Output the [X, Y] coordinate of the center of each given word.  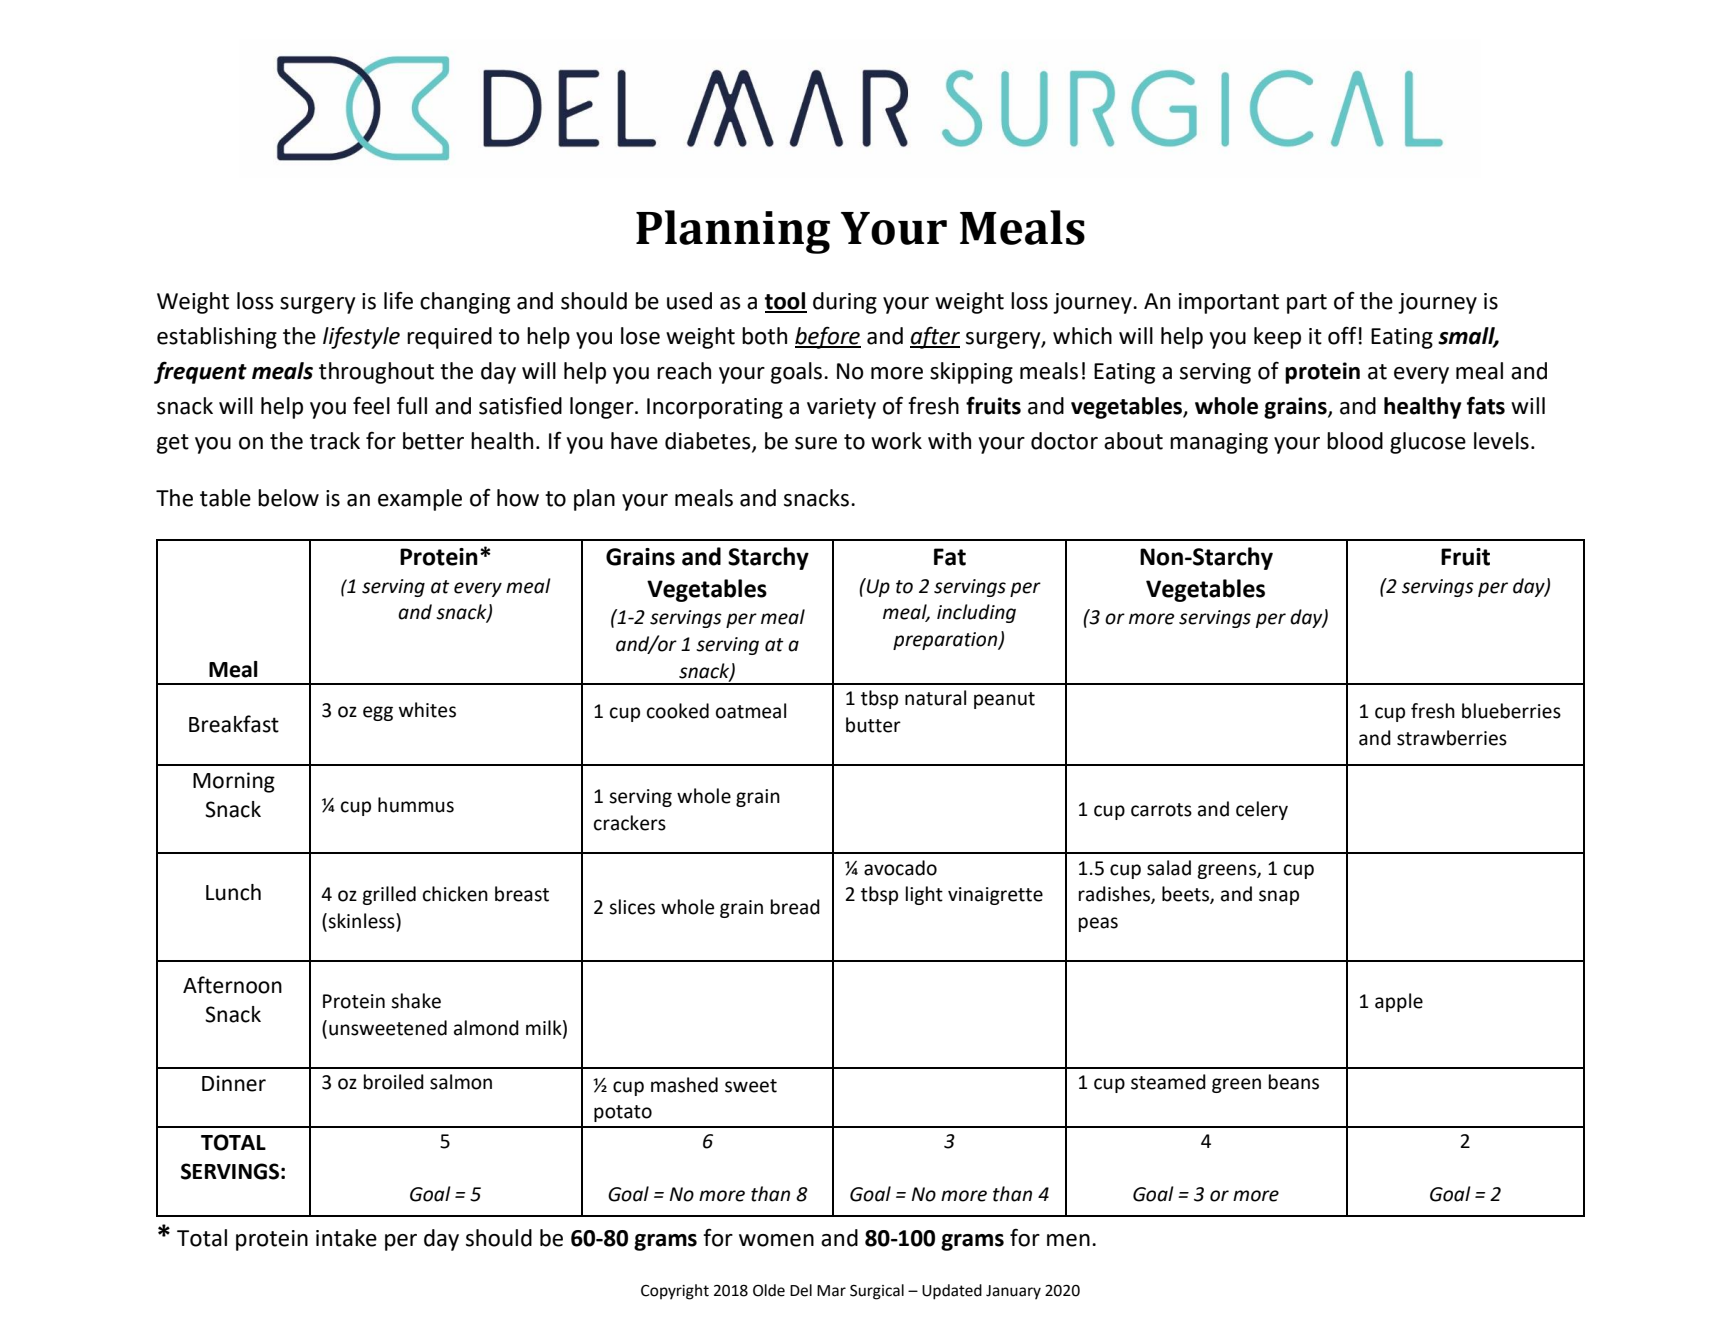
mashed [684, 1085]
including [976, 613]
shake [416, 1001]
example [420, 500]
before [828, 337]
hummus [416, 805]
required [449, 338]
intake [346, 1238]
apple [1399, 1002]
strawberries [1452, 738]
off [1342, 335]
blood [1355, 441]
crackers [630, 823]
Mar [831, 1291]
